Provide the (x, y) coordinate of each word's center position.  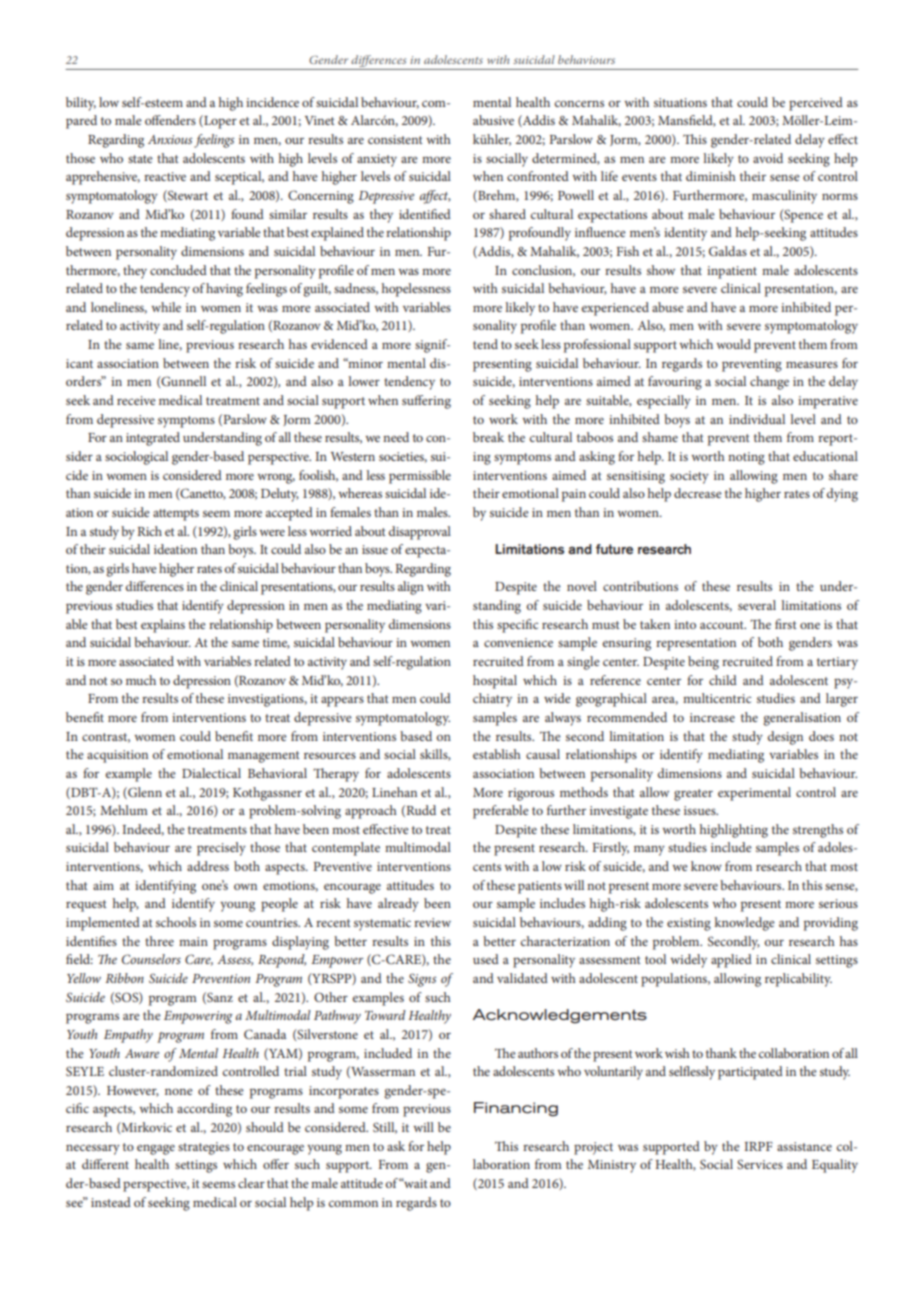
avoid (768, 158)
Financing (516, 1109)
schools (176, 922)
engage (156, 1149)
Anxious (170, 139)
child (723, 680)
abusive (493, 120)
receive (136, 400)
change (769, 383)
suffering (426, 402)
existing (689, 924)
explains (163, 626)
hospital (495, 682)
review (432, 922)
